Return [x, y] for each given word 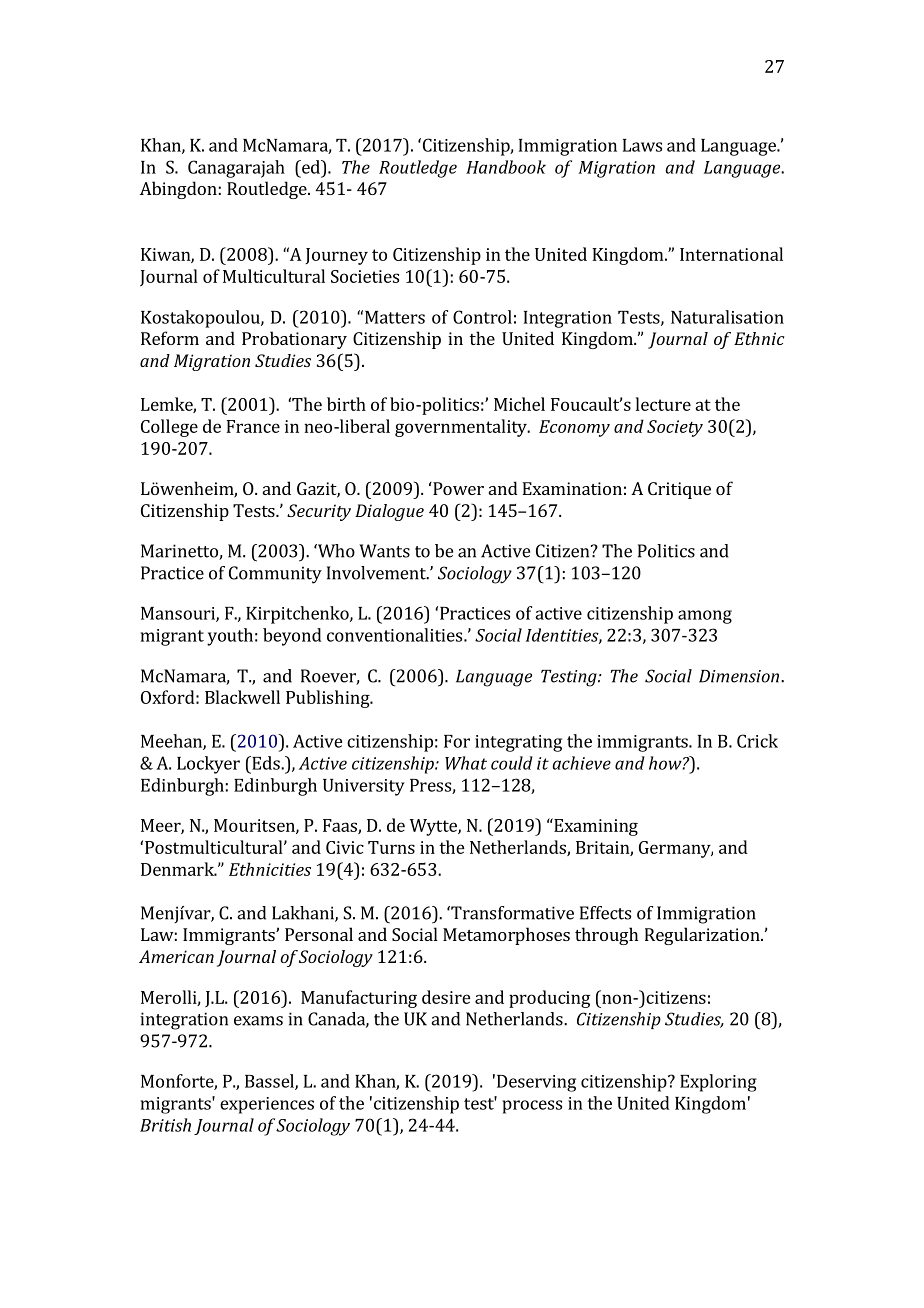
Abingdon [178, 190]
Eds [266, 763]
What [466, 763]
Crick [757, 741]
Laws [642, 145]
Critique [679, 490]
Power [457, 488]
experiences [267, 1105]
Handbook [506, 167]
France [253, 426]
